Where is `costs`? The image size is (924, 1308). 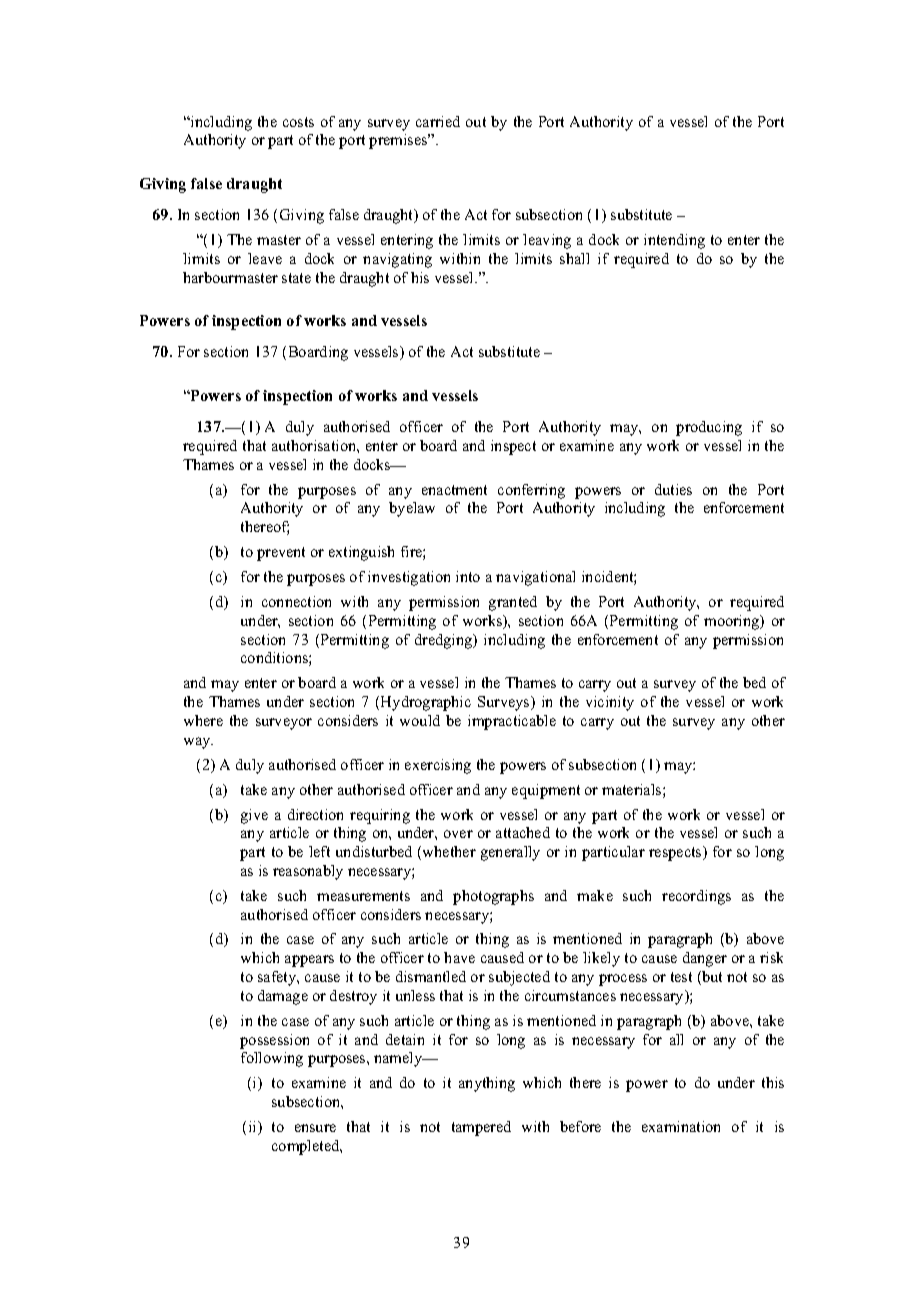
costs is located at coordinates (298, 122).
